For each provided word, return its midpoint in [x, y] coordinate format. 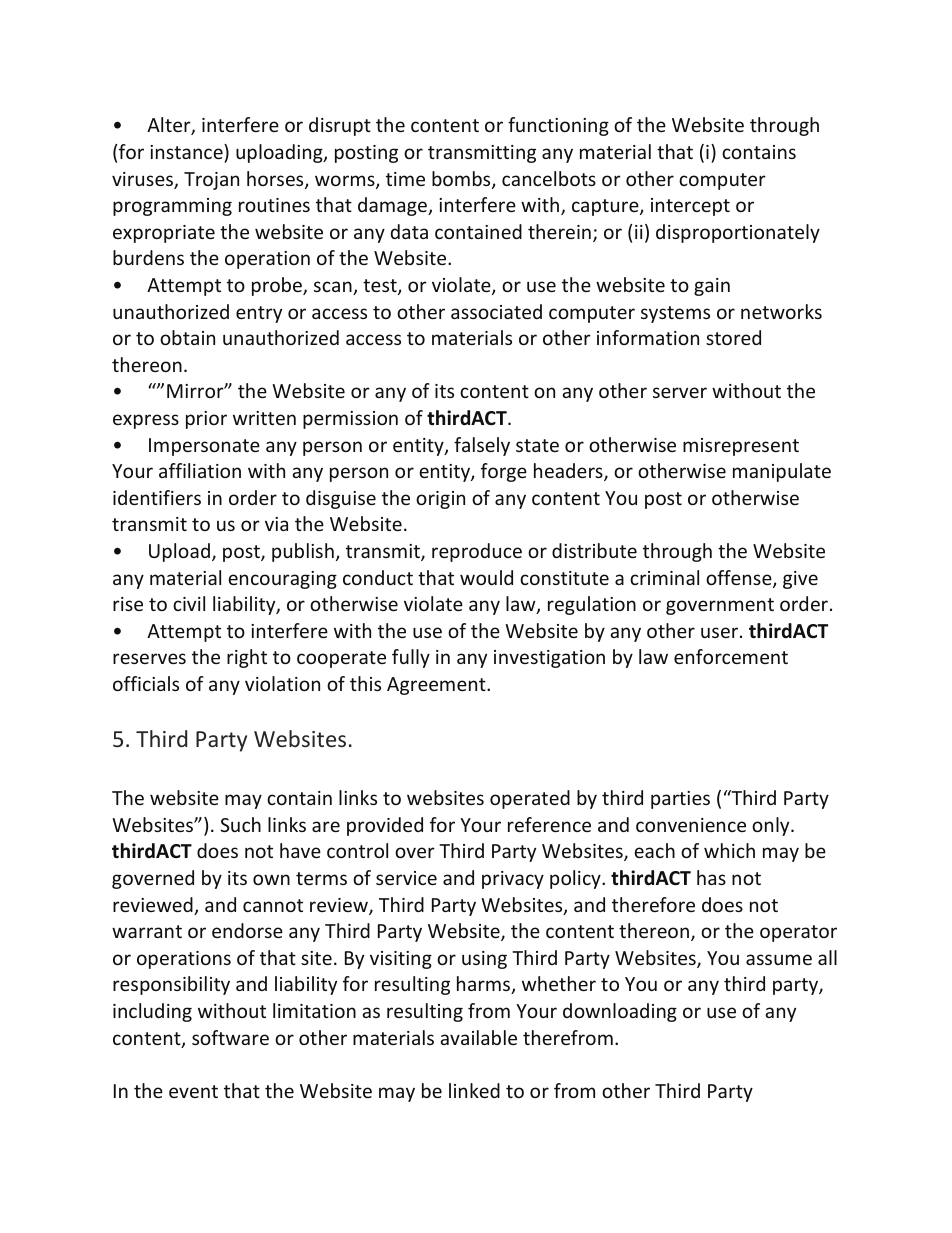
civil [189, 603]
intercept [690, 207]
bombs [462, 180]
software [230, 1037]
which [729, 850]
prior [206, 420]
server [680, 392]
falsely [482, 446]
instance [187, 151]
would [486, 577]
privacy [513, 880]
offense [740, 579]
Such [241, 824]
